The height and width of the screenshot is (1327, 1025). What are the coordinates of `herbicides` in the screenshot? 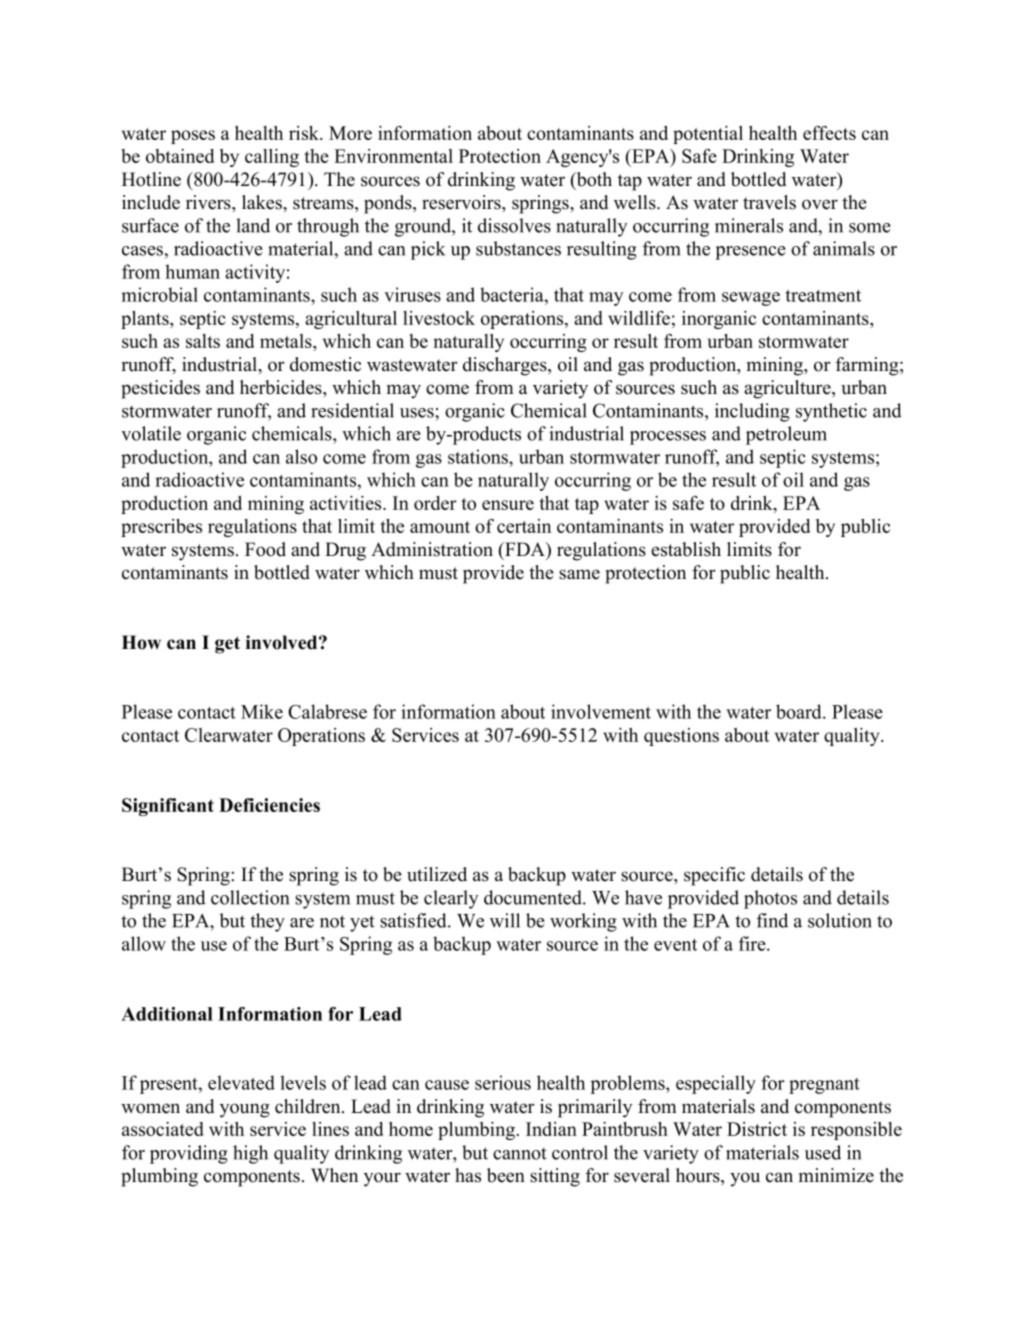 It's located at (282, 387).
